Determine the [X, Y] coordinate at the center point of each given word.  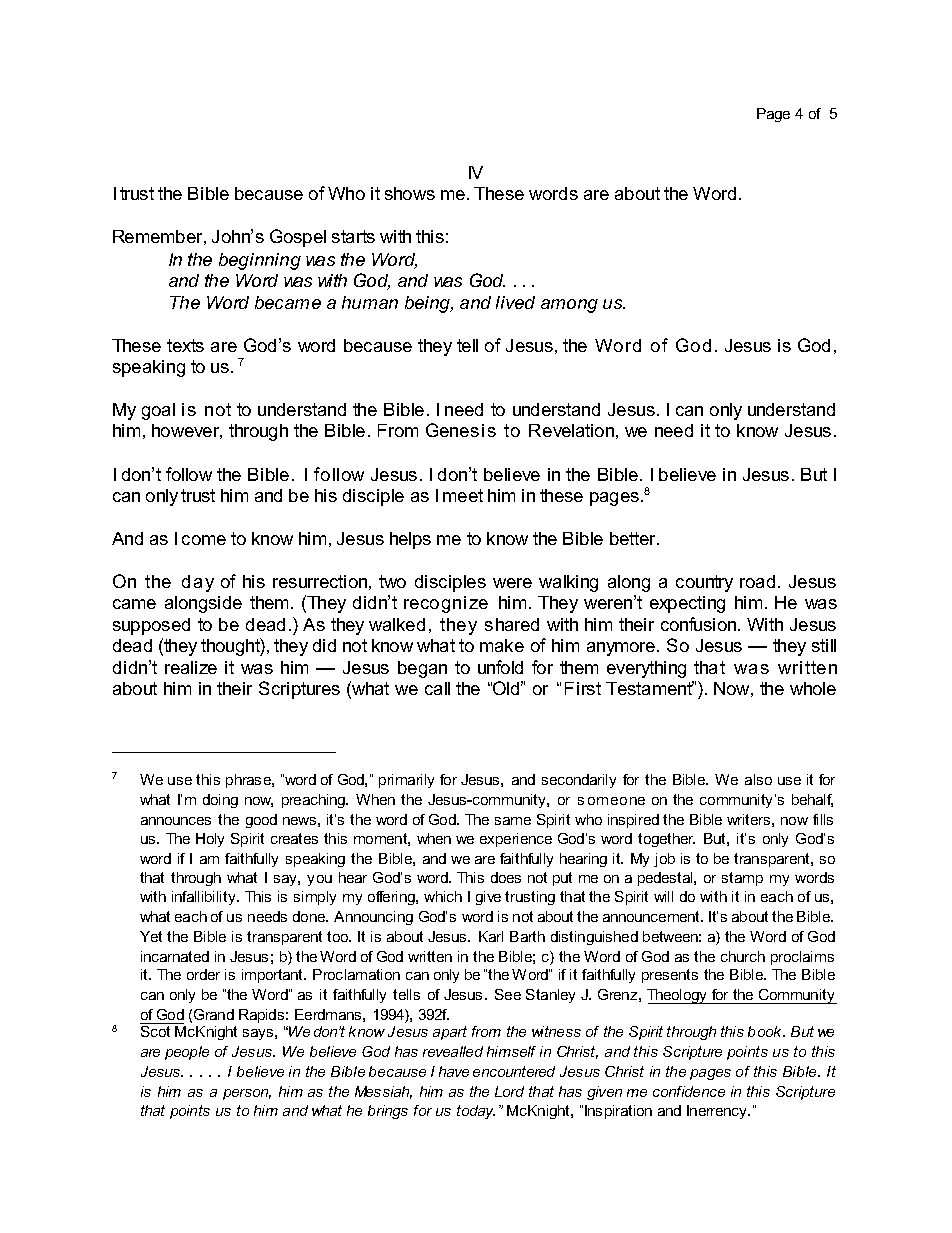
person [247, 1094]
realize [191, 667]
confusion [700, 624]
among [569, 306]
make [502, 645]
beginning [260, 261]
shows [410, 193]
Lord [509, 1091]
